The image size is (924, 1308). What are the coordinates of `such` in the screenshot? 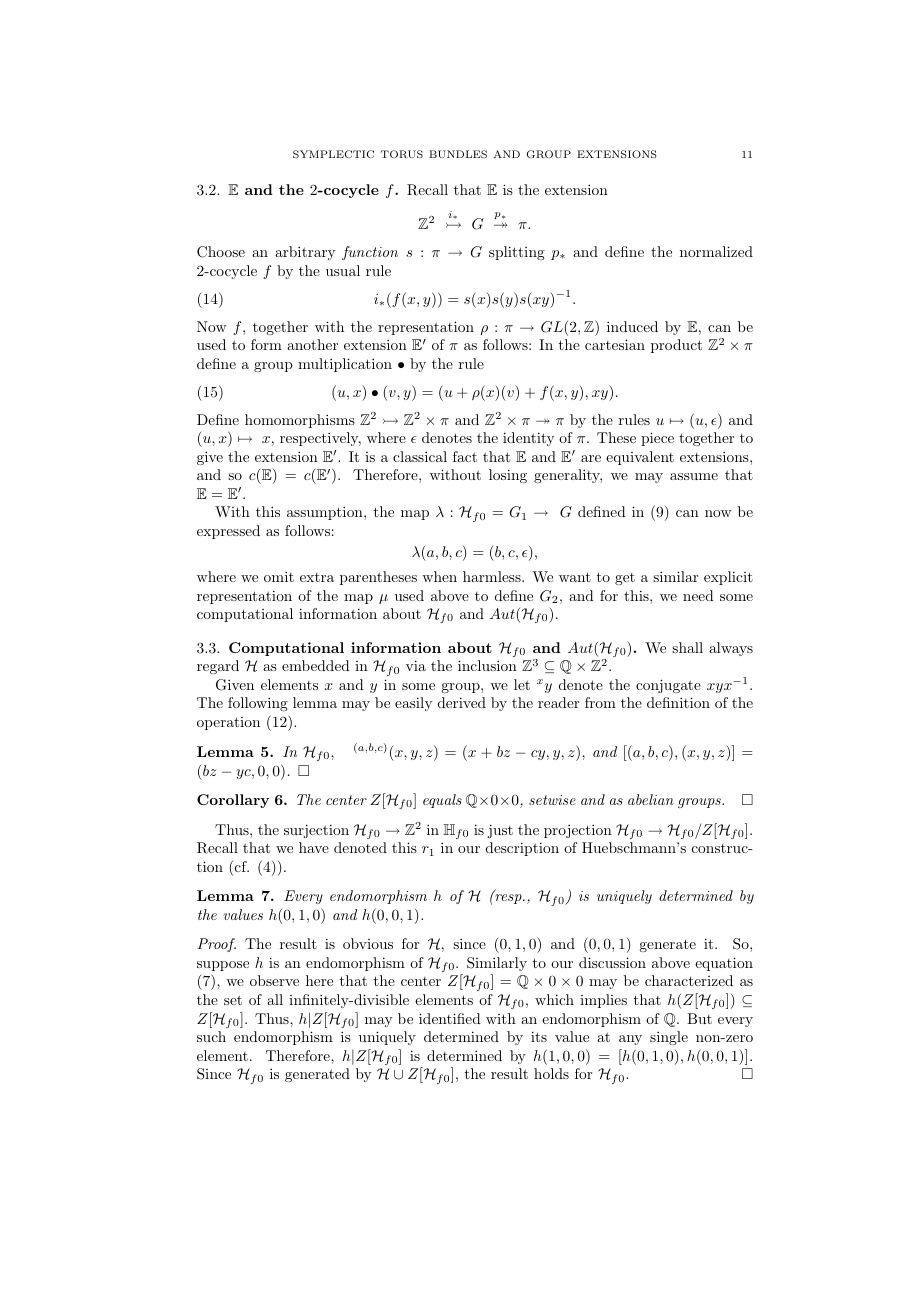 It's located at (211, 1036).
